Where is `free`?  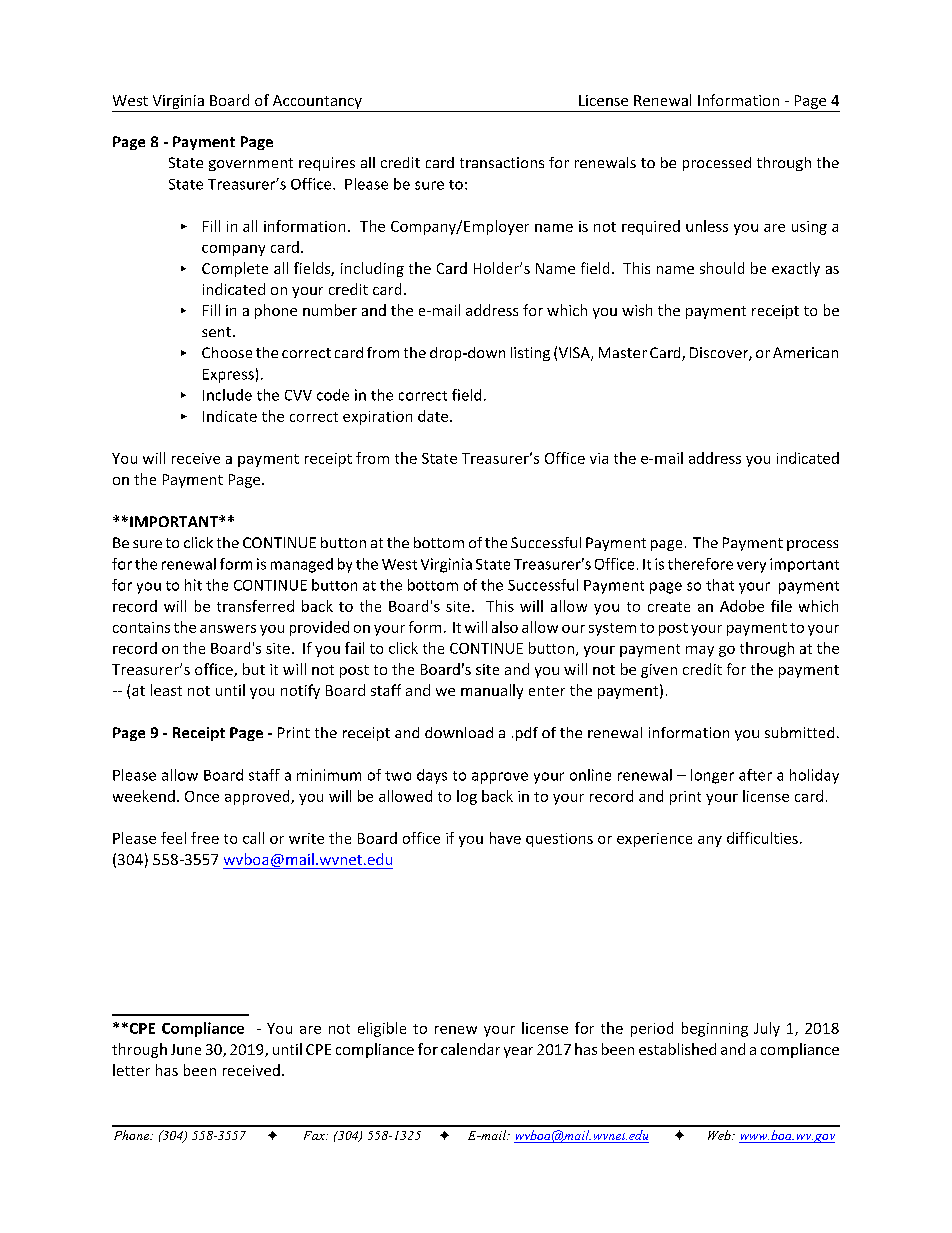
free is located at coordinates (205, 838).
